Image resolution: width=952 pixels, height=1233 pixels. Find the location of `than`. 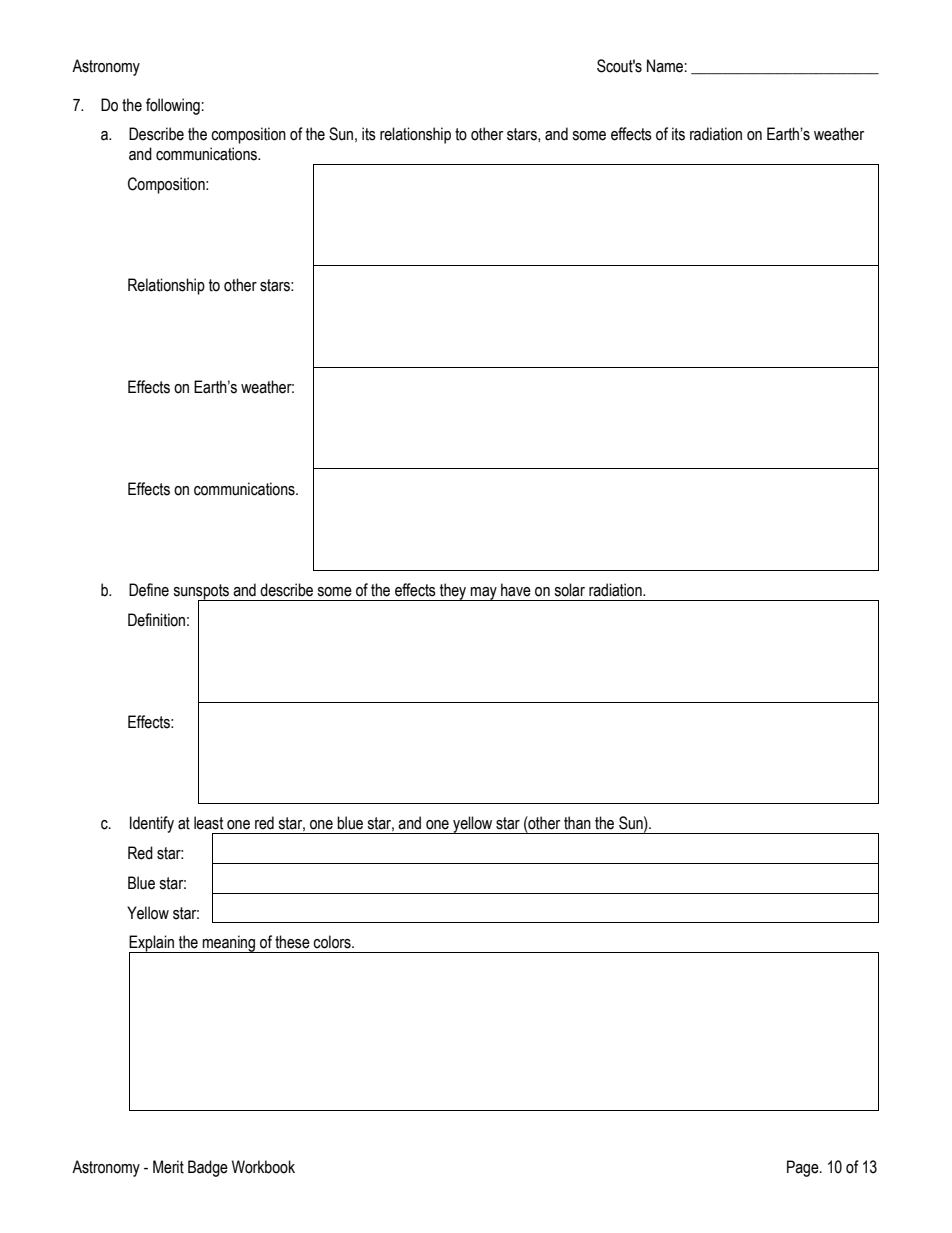

than is located at coordinates (577, 823).
